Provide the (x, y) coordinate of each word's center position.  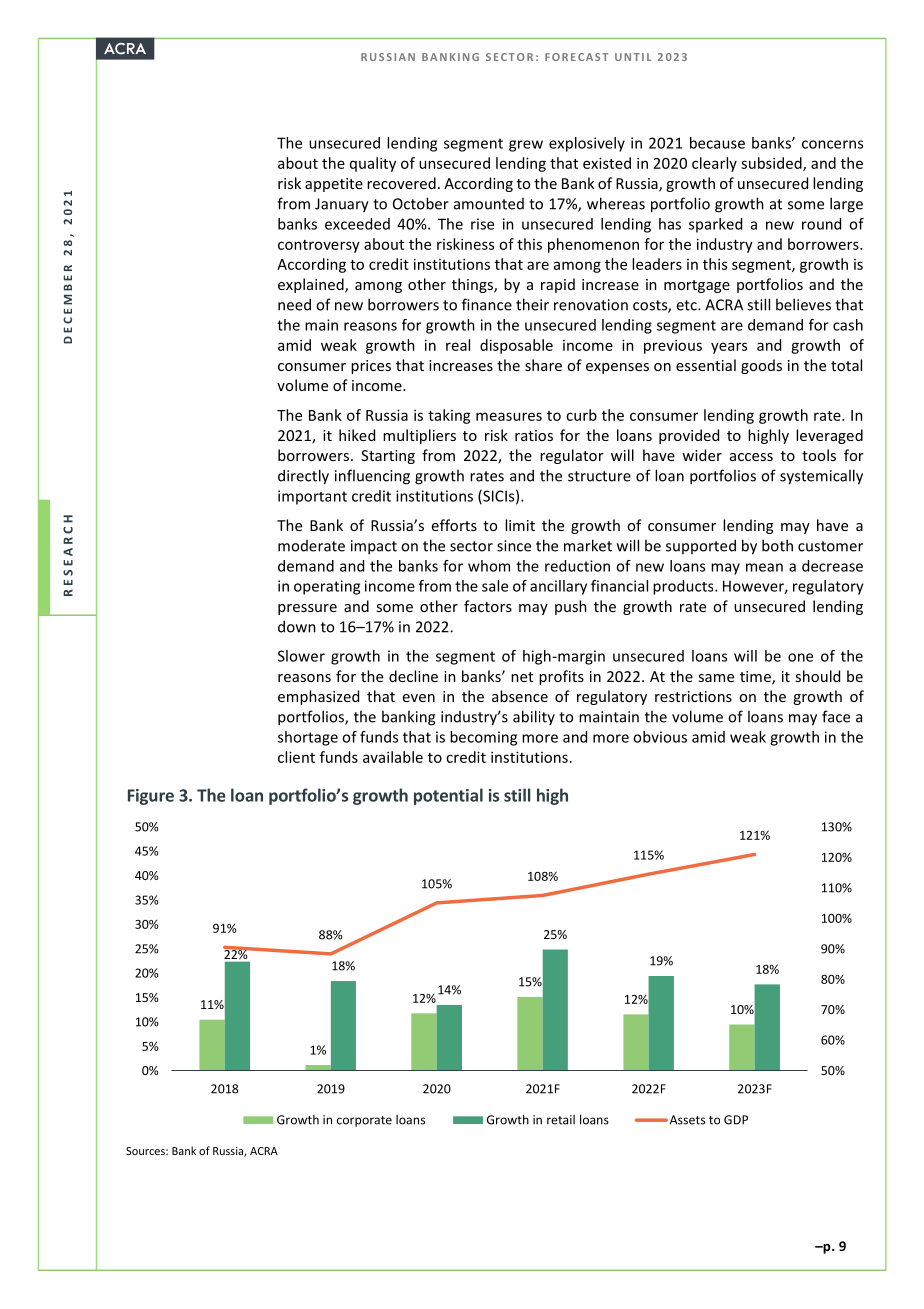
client (296, 757)
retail (561, 1120)
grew (526, 146)
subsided (772, 164)
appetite (334, 185)
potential (448, 796)
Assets (686, 1120)
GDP (736, 1120)
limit (520, 525)
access (751, 457)
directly (303, 477)
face (836, 716)
